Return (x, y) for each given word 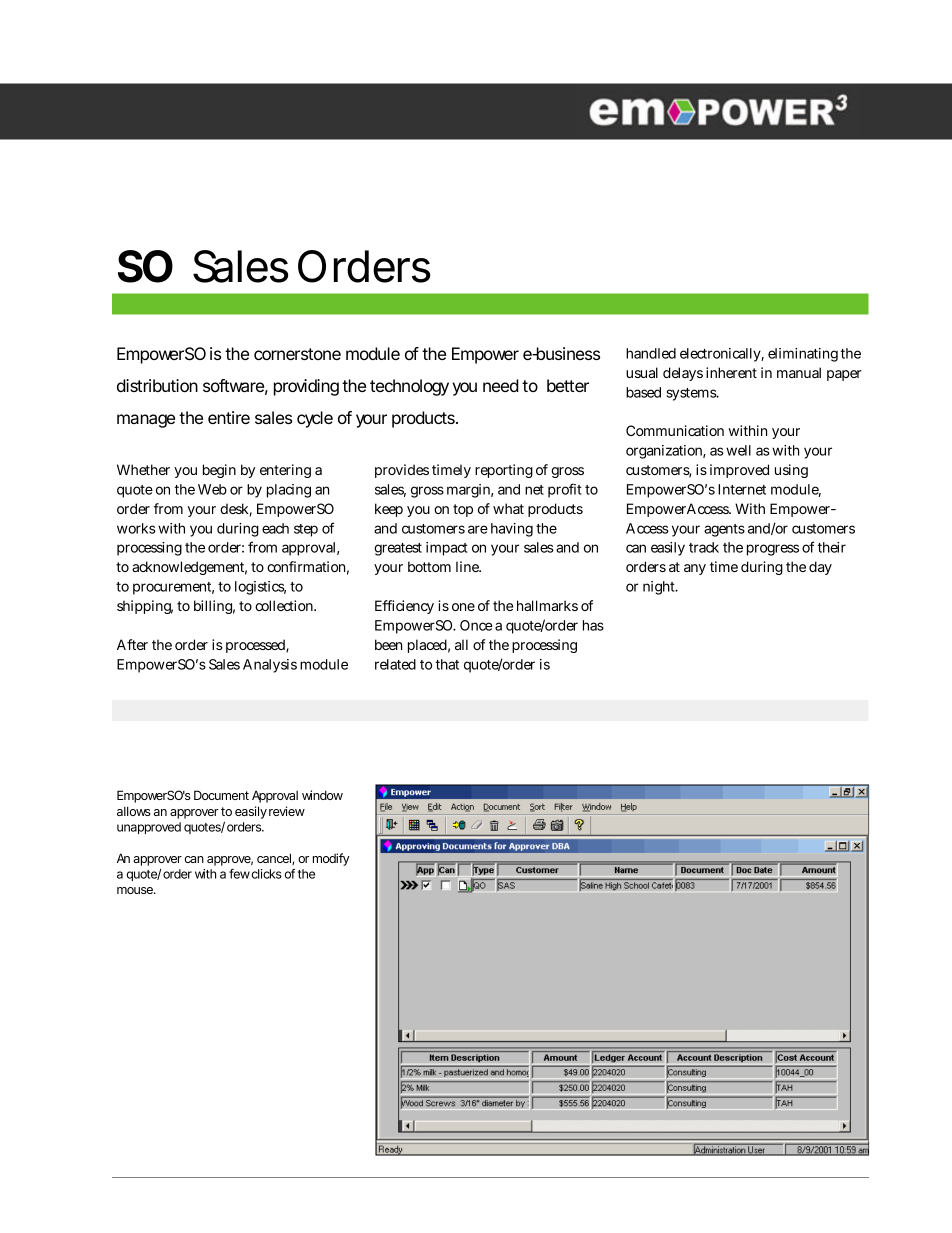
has (593, 625)
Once (476, 625)
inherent (731, 372)
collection (285, 605)
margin (470, 491)
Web (212, 489)
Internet (742, 489)
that (447, 664)
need (501, 385)
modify (331, 859)
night (660, 588)
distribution (157, 385)
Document (221, 795)
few (239, 874)
